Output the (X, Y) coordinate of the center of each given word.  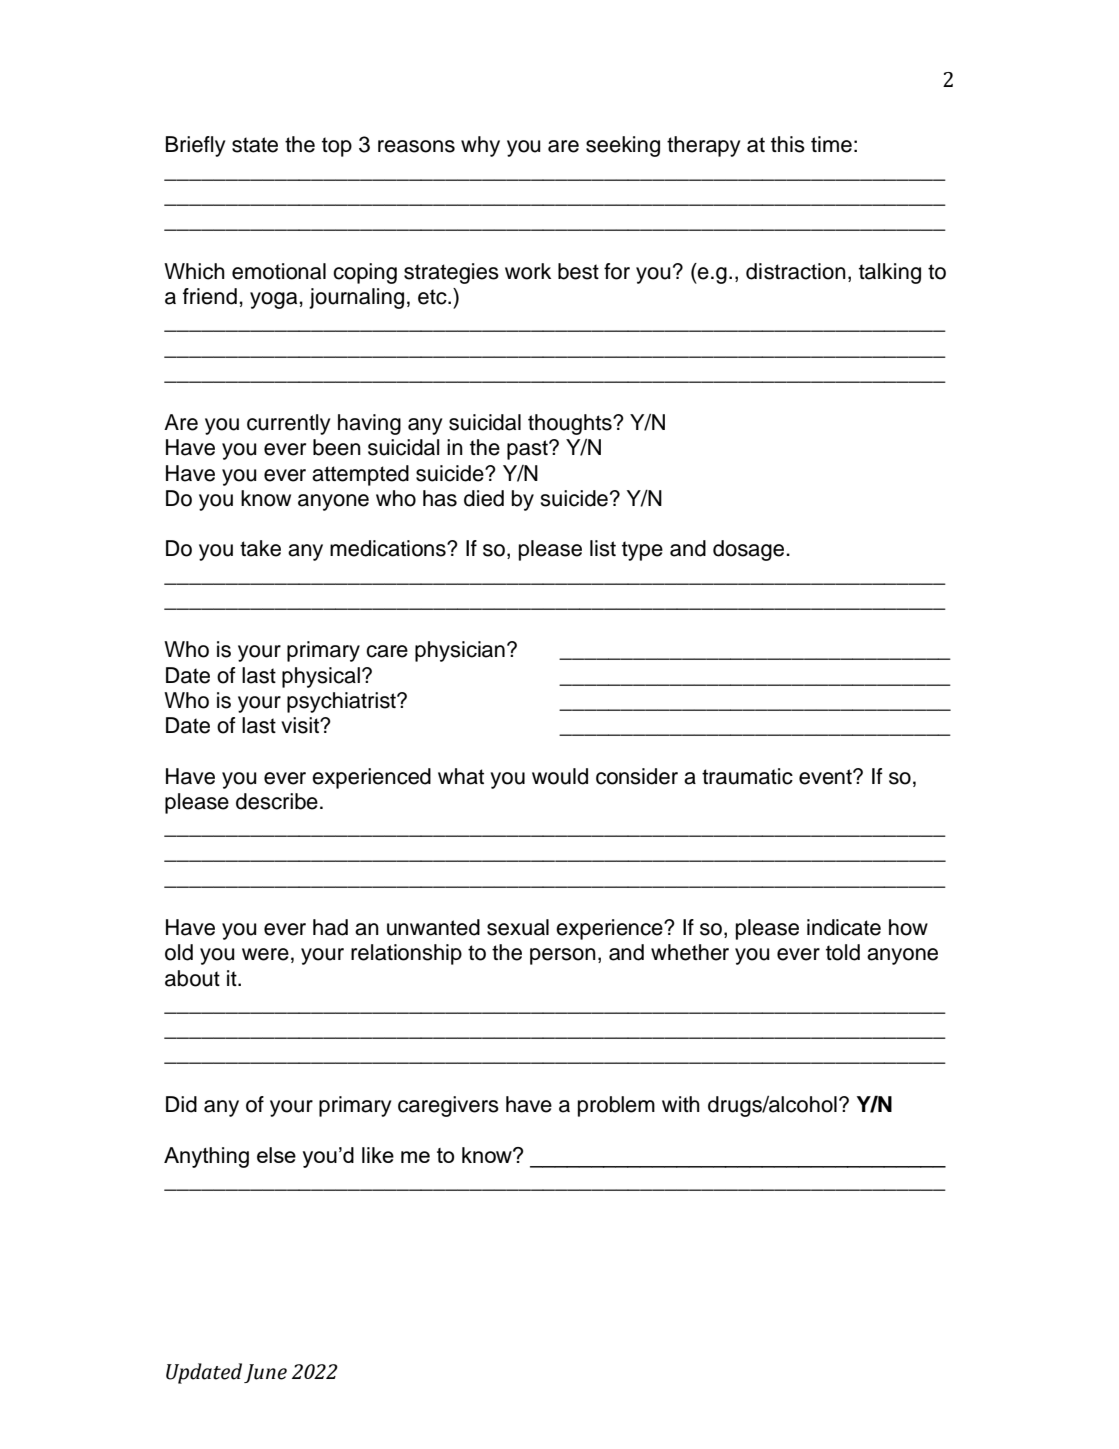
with (681, 1104)
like (378, 1155)
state (255, 145)
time (831, 144)
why (480, 146)
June (265, 1373)
